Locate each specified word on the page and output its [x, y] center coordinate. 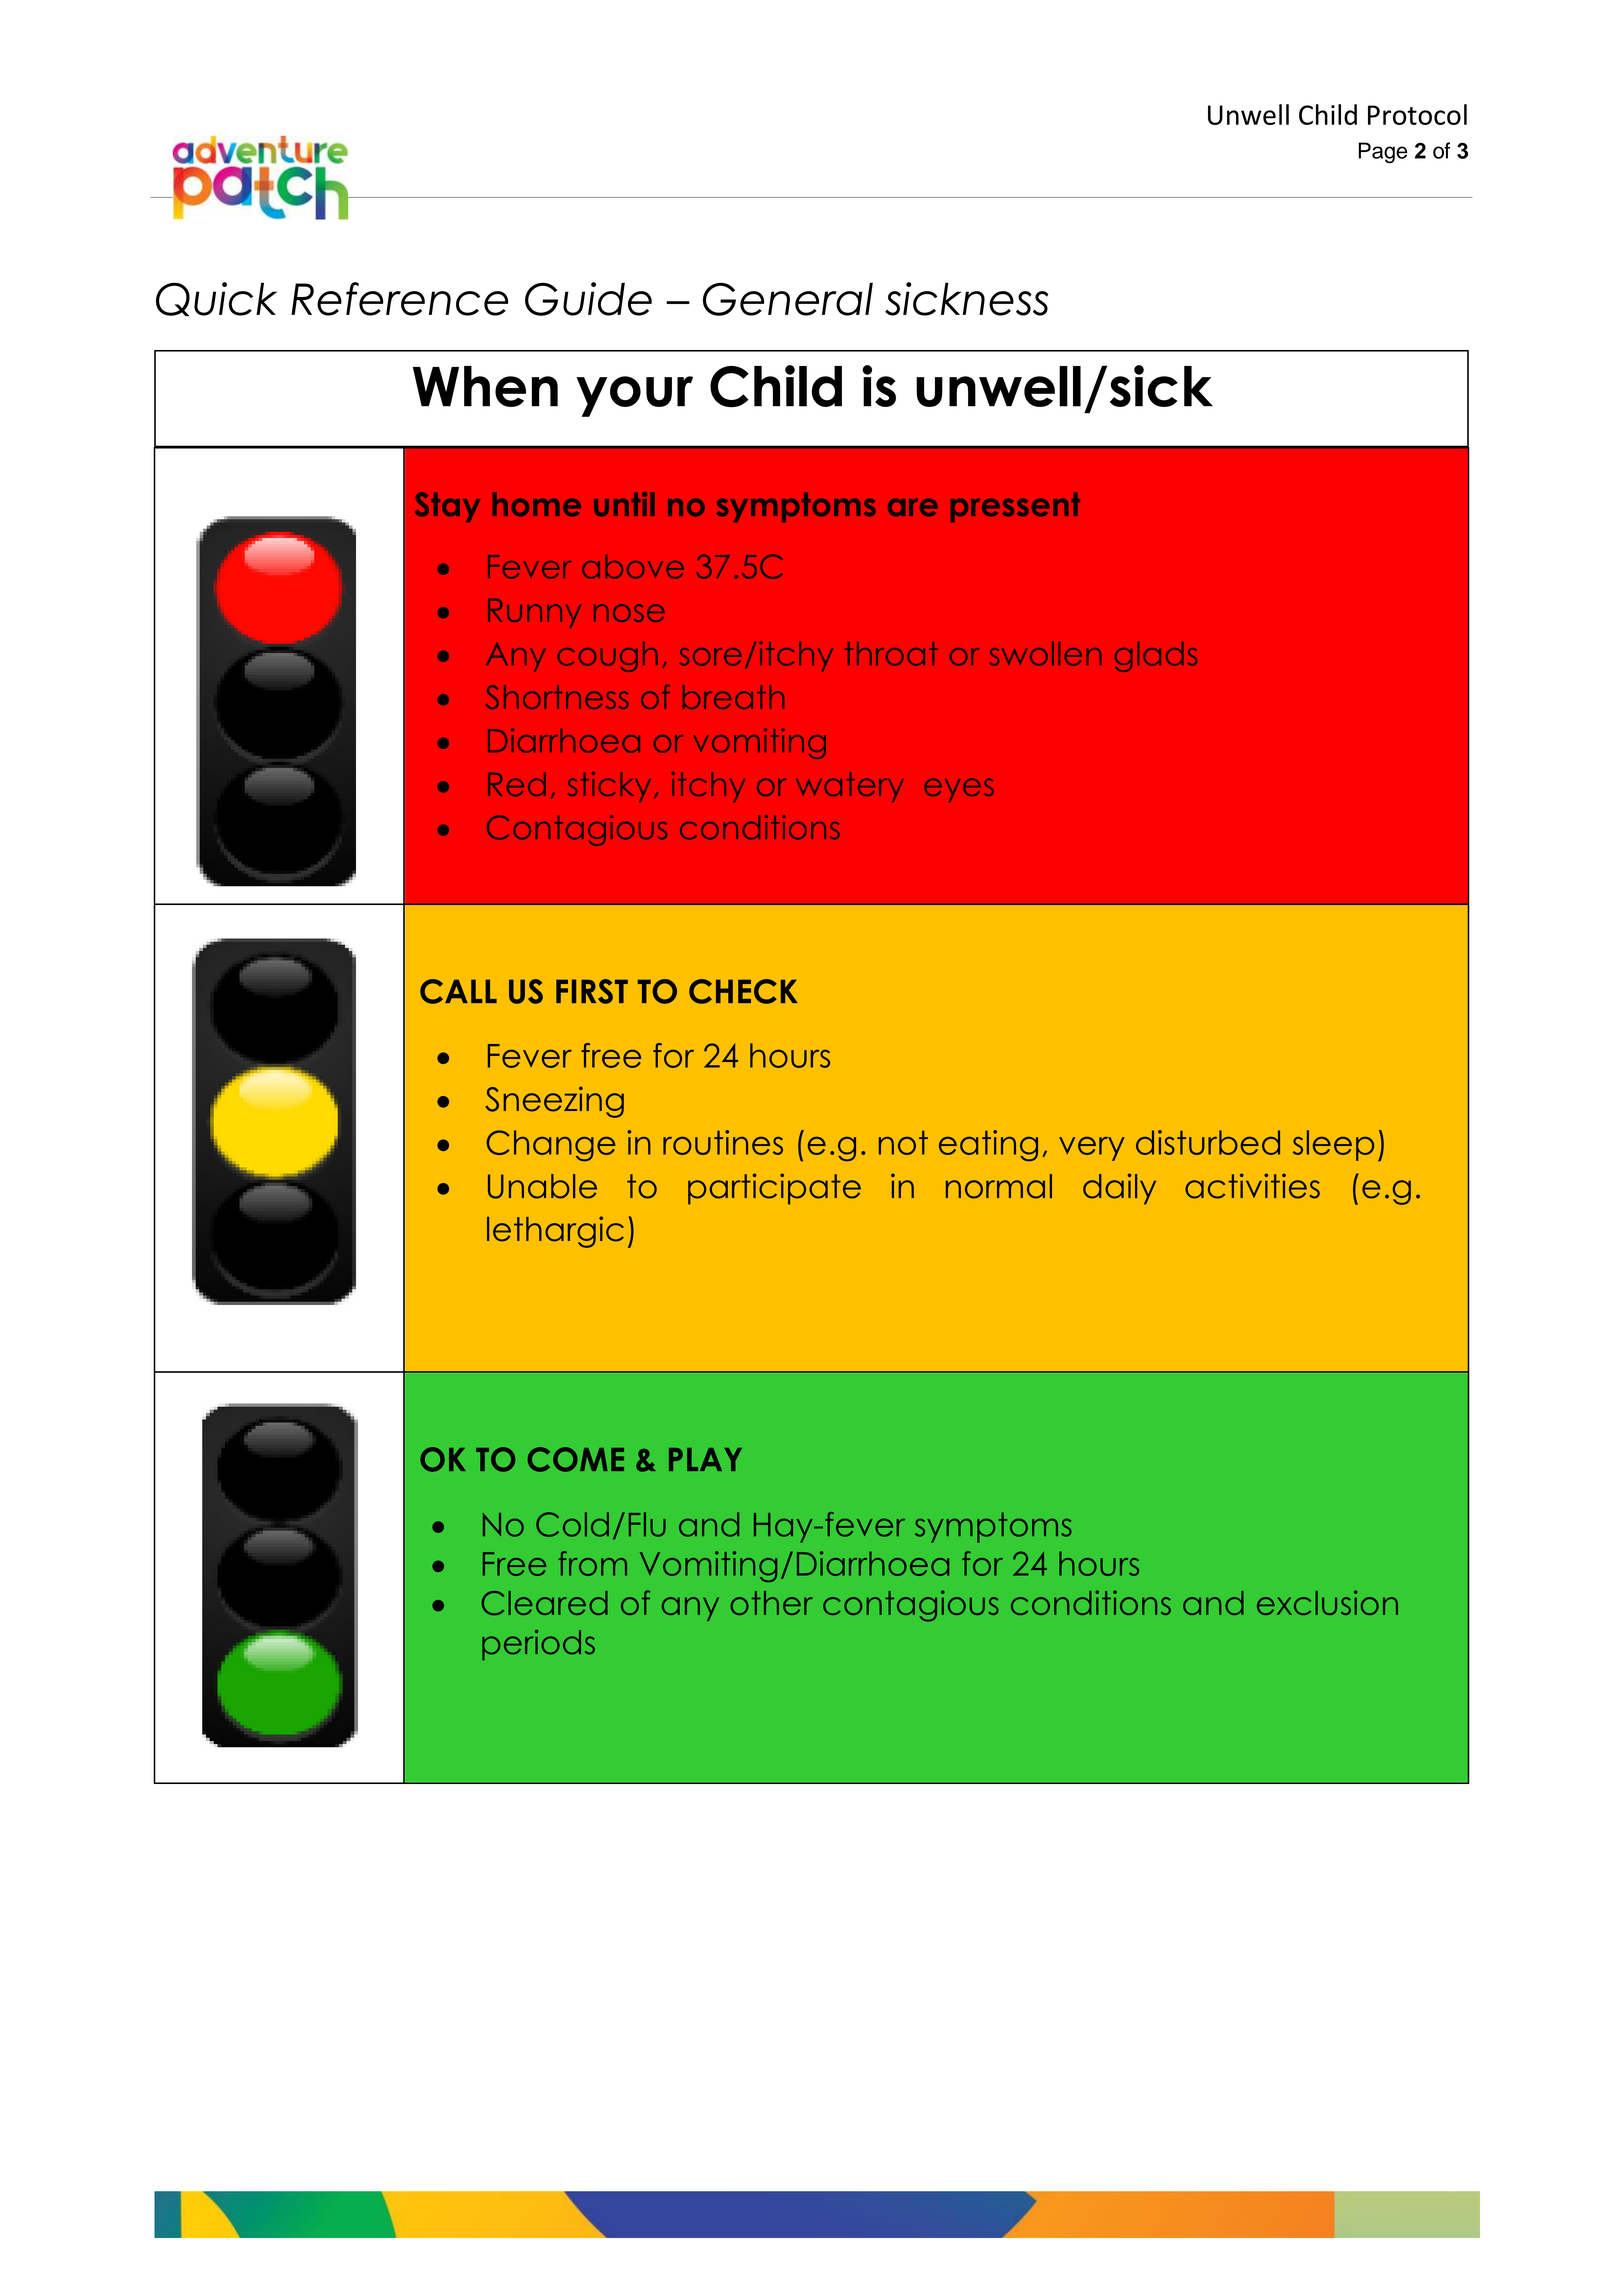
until [624, 504]
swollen [1045, 653]
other [771, 1603]
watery [850, 787]
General [788, 299]
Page [1383, 153]
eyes [959, 790]
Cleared [545, 1603]
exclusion [1327, 1602]
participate [774, 1189]
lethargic [555, 1232]
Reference [399, 299]
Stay [448, 507]
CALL [458, 991]
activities [1252, 1186]
